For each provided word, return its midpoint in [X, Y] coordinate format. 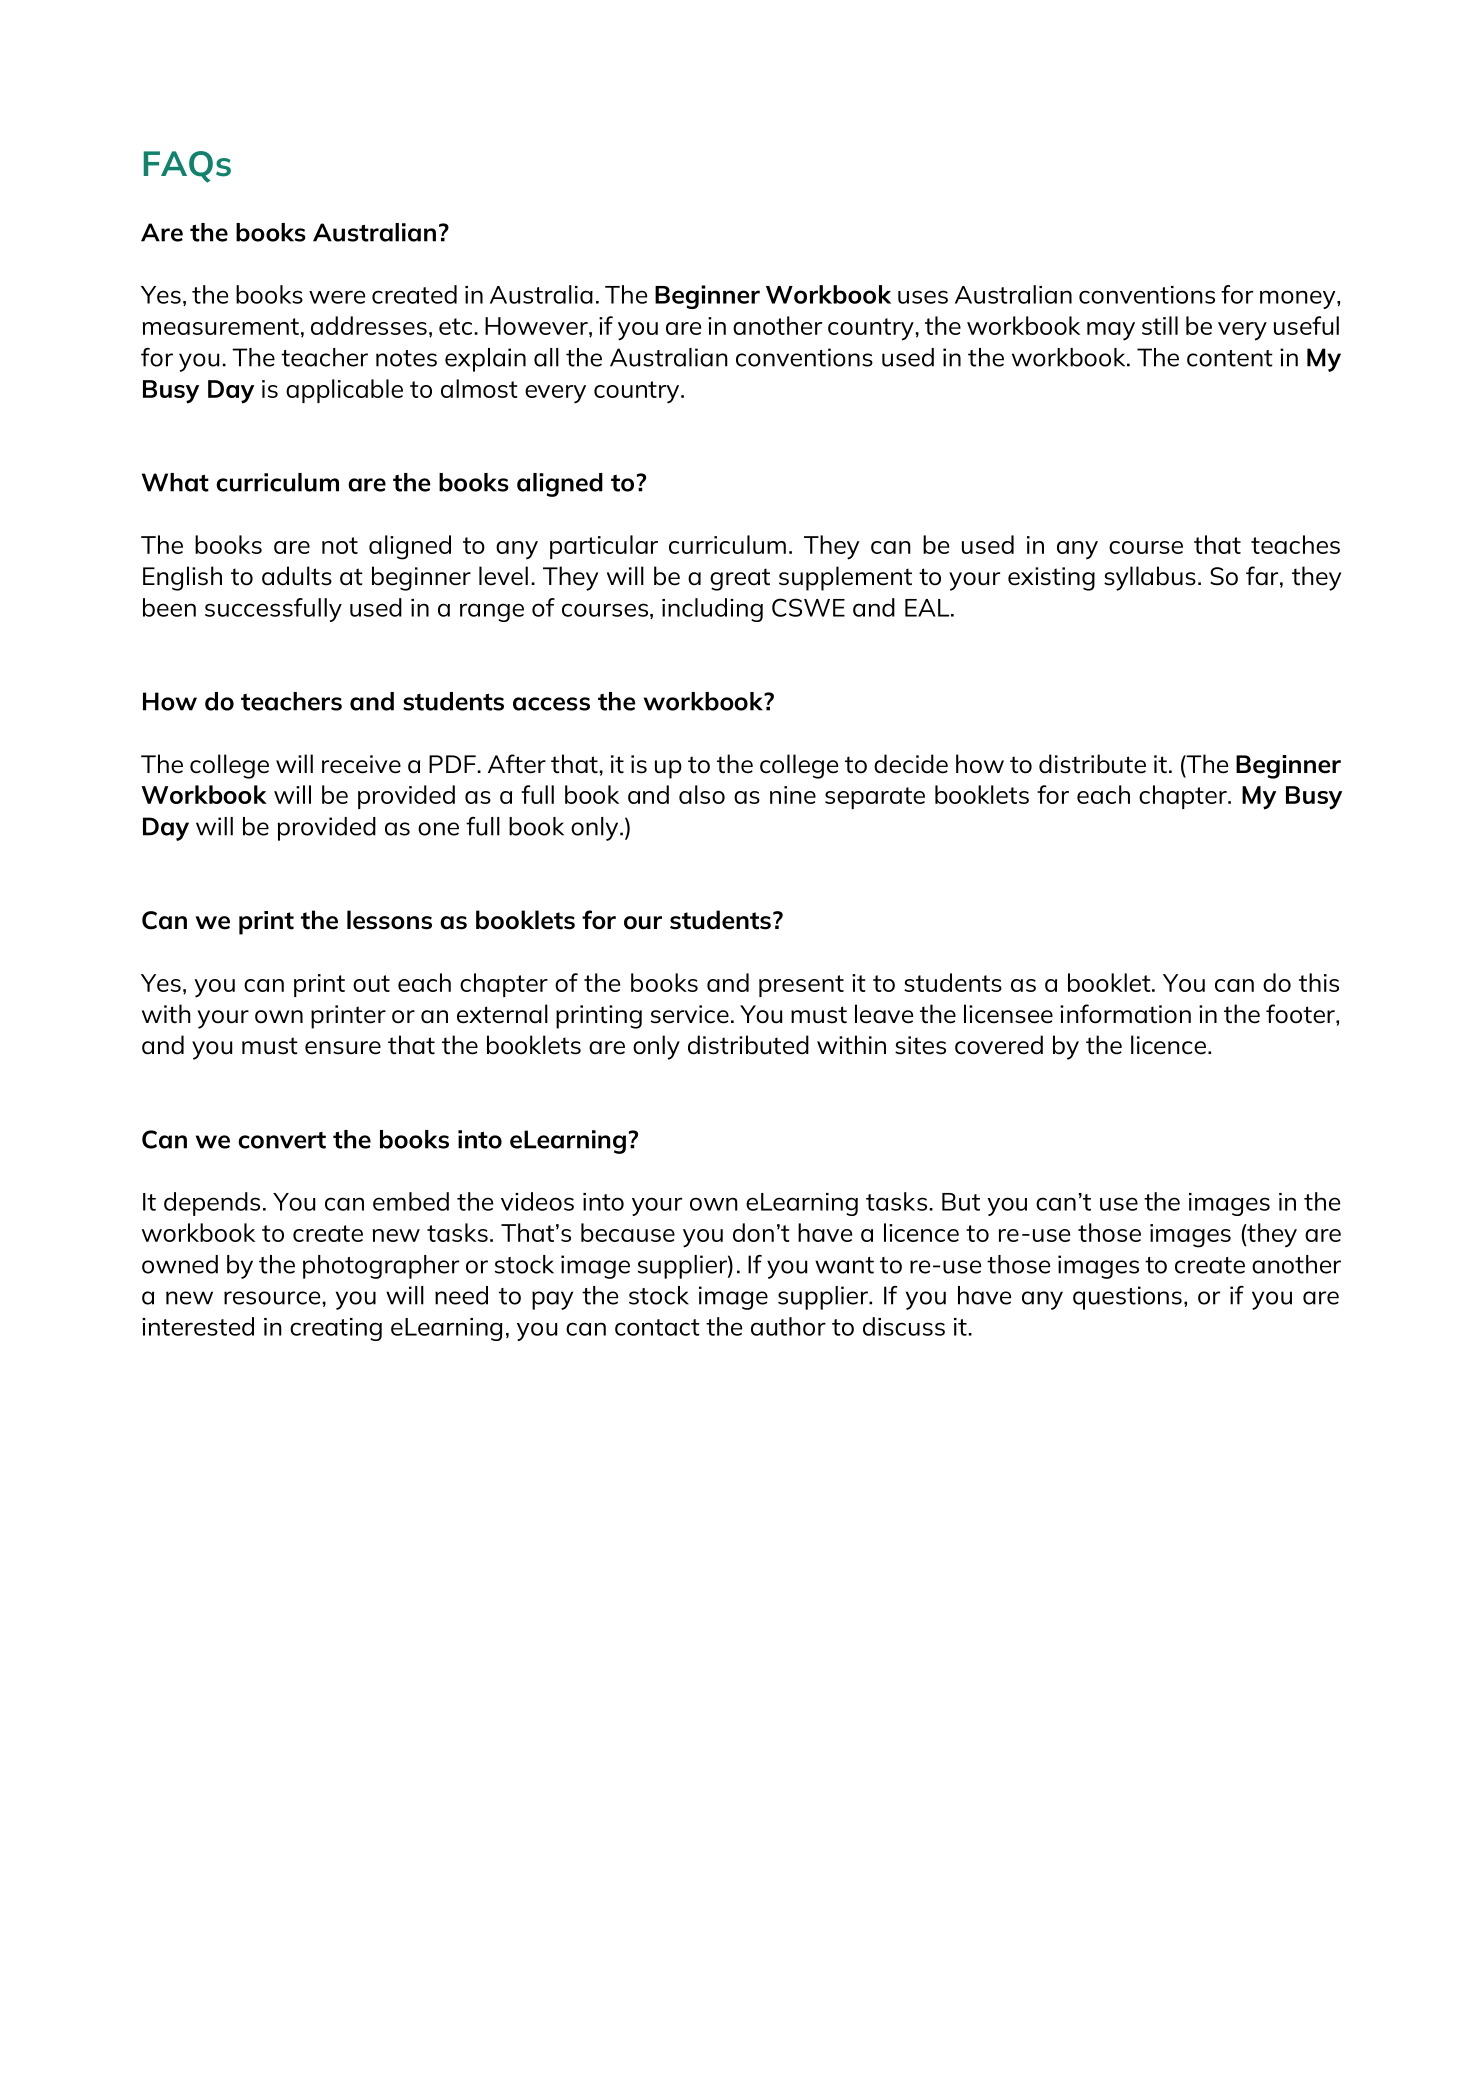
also [702, 794]
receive [361, 764]
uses [923, 297]
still [1160, 325]
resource [272, 1298]
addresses [369, 325]
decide [911, 764]
